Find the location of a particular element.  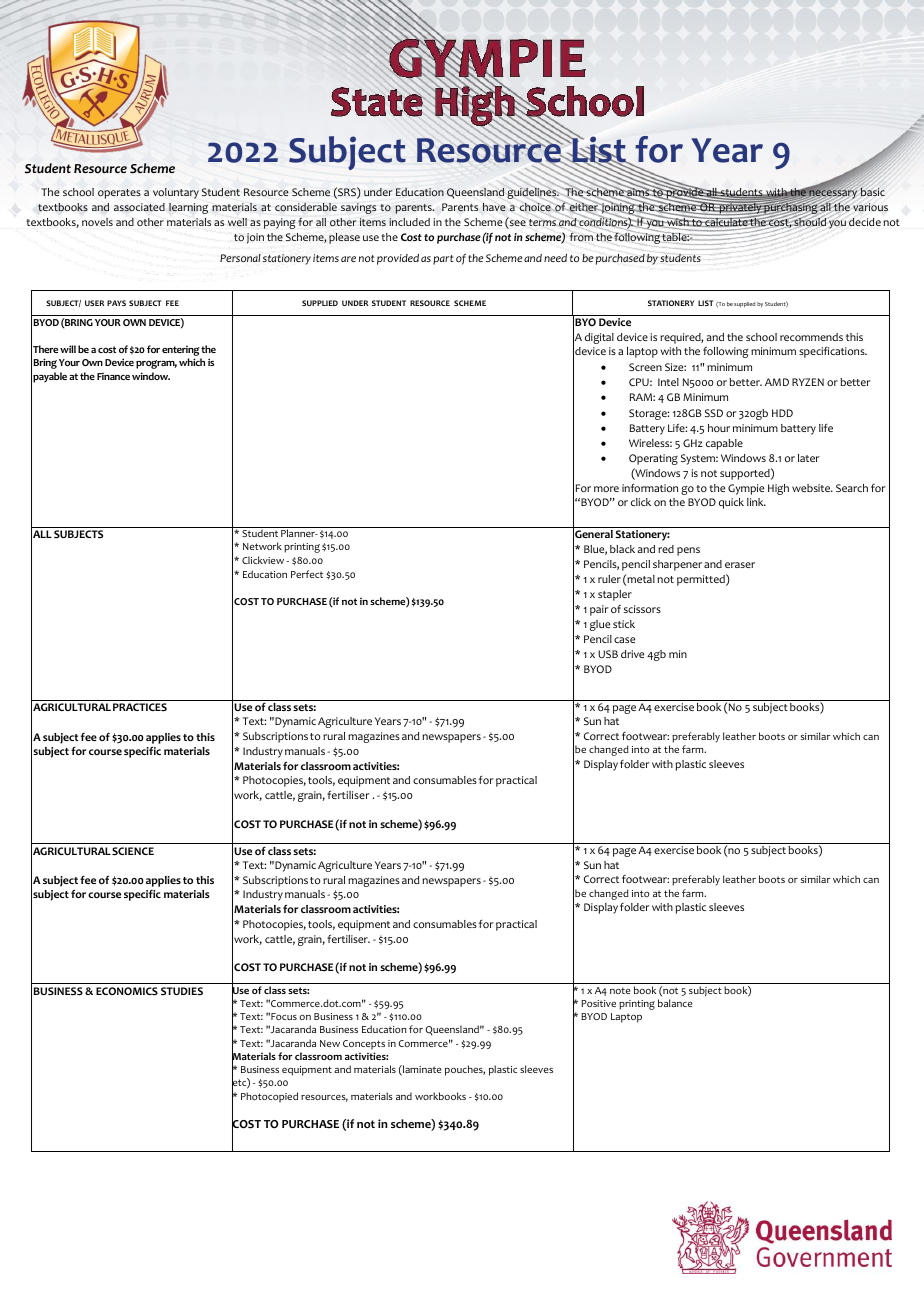

Photocopied is located at coordinates (269, 1097).
